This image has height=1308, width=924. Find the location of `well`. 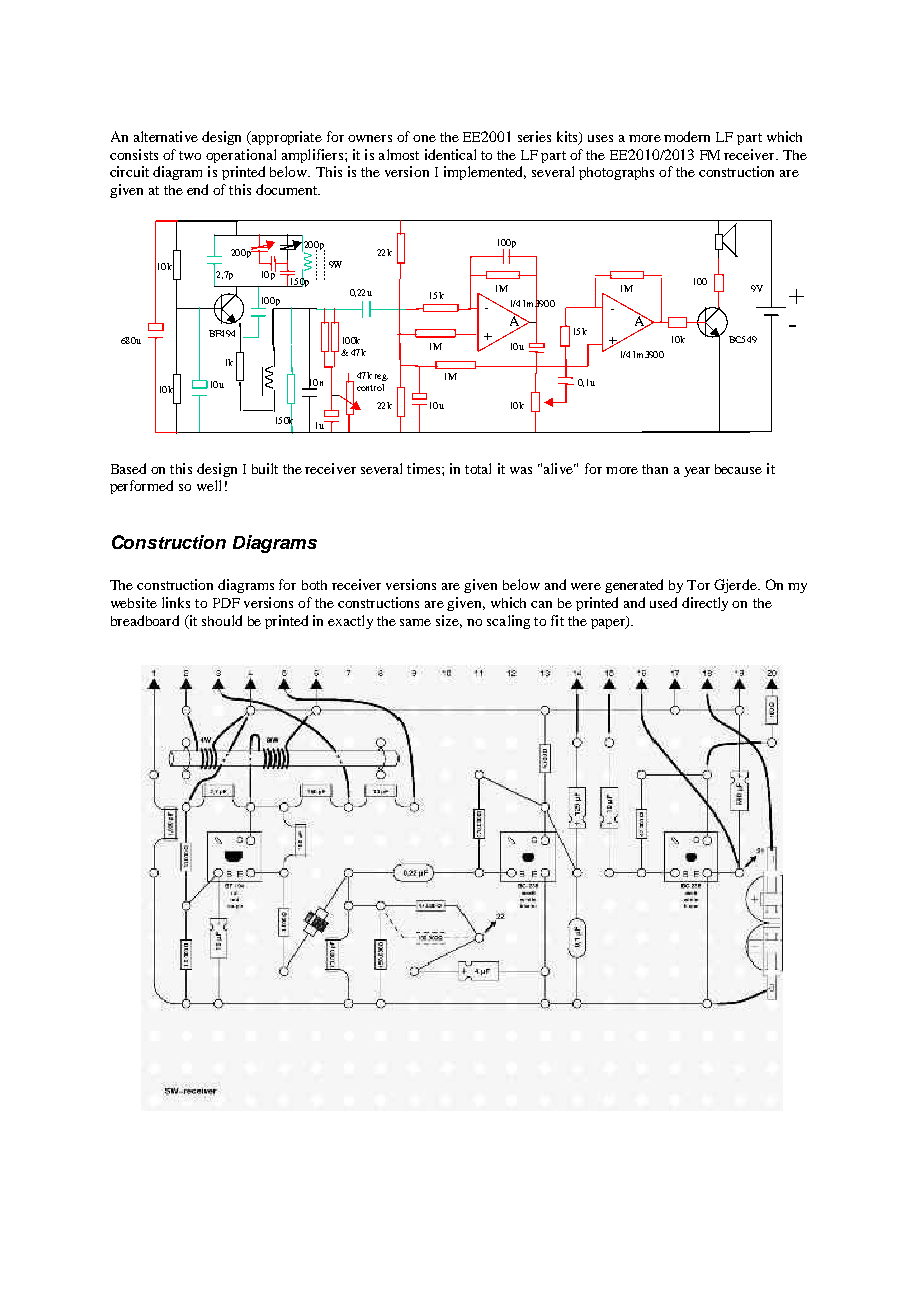

well is located at coordinates (209, 485).
